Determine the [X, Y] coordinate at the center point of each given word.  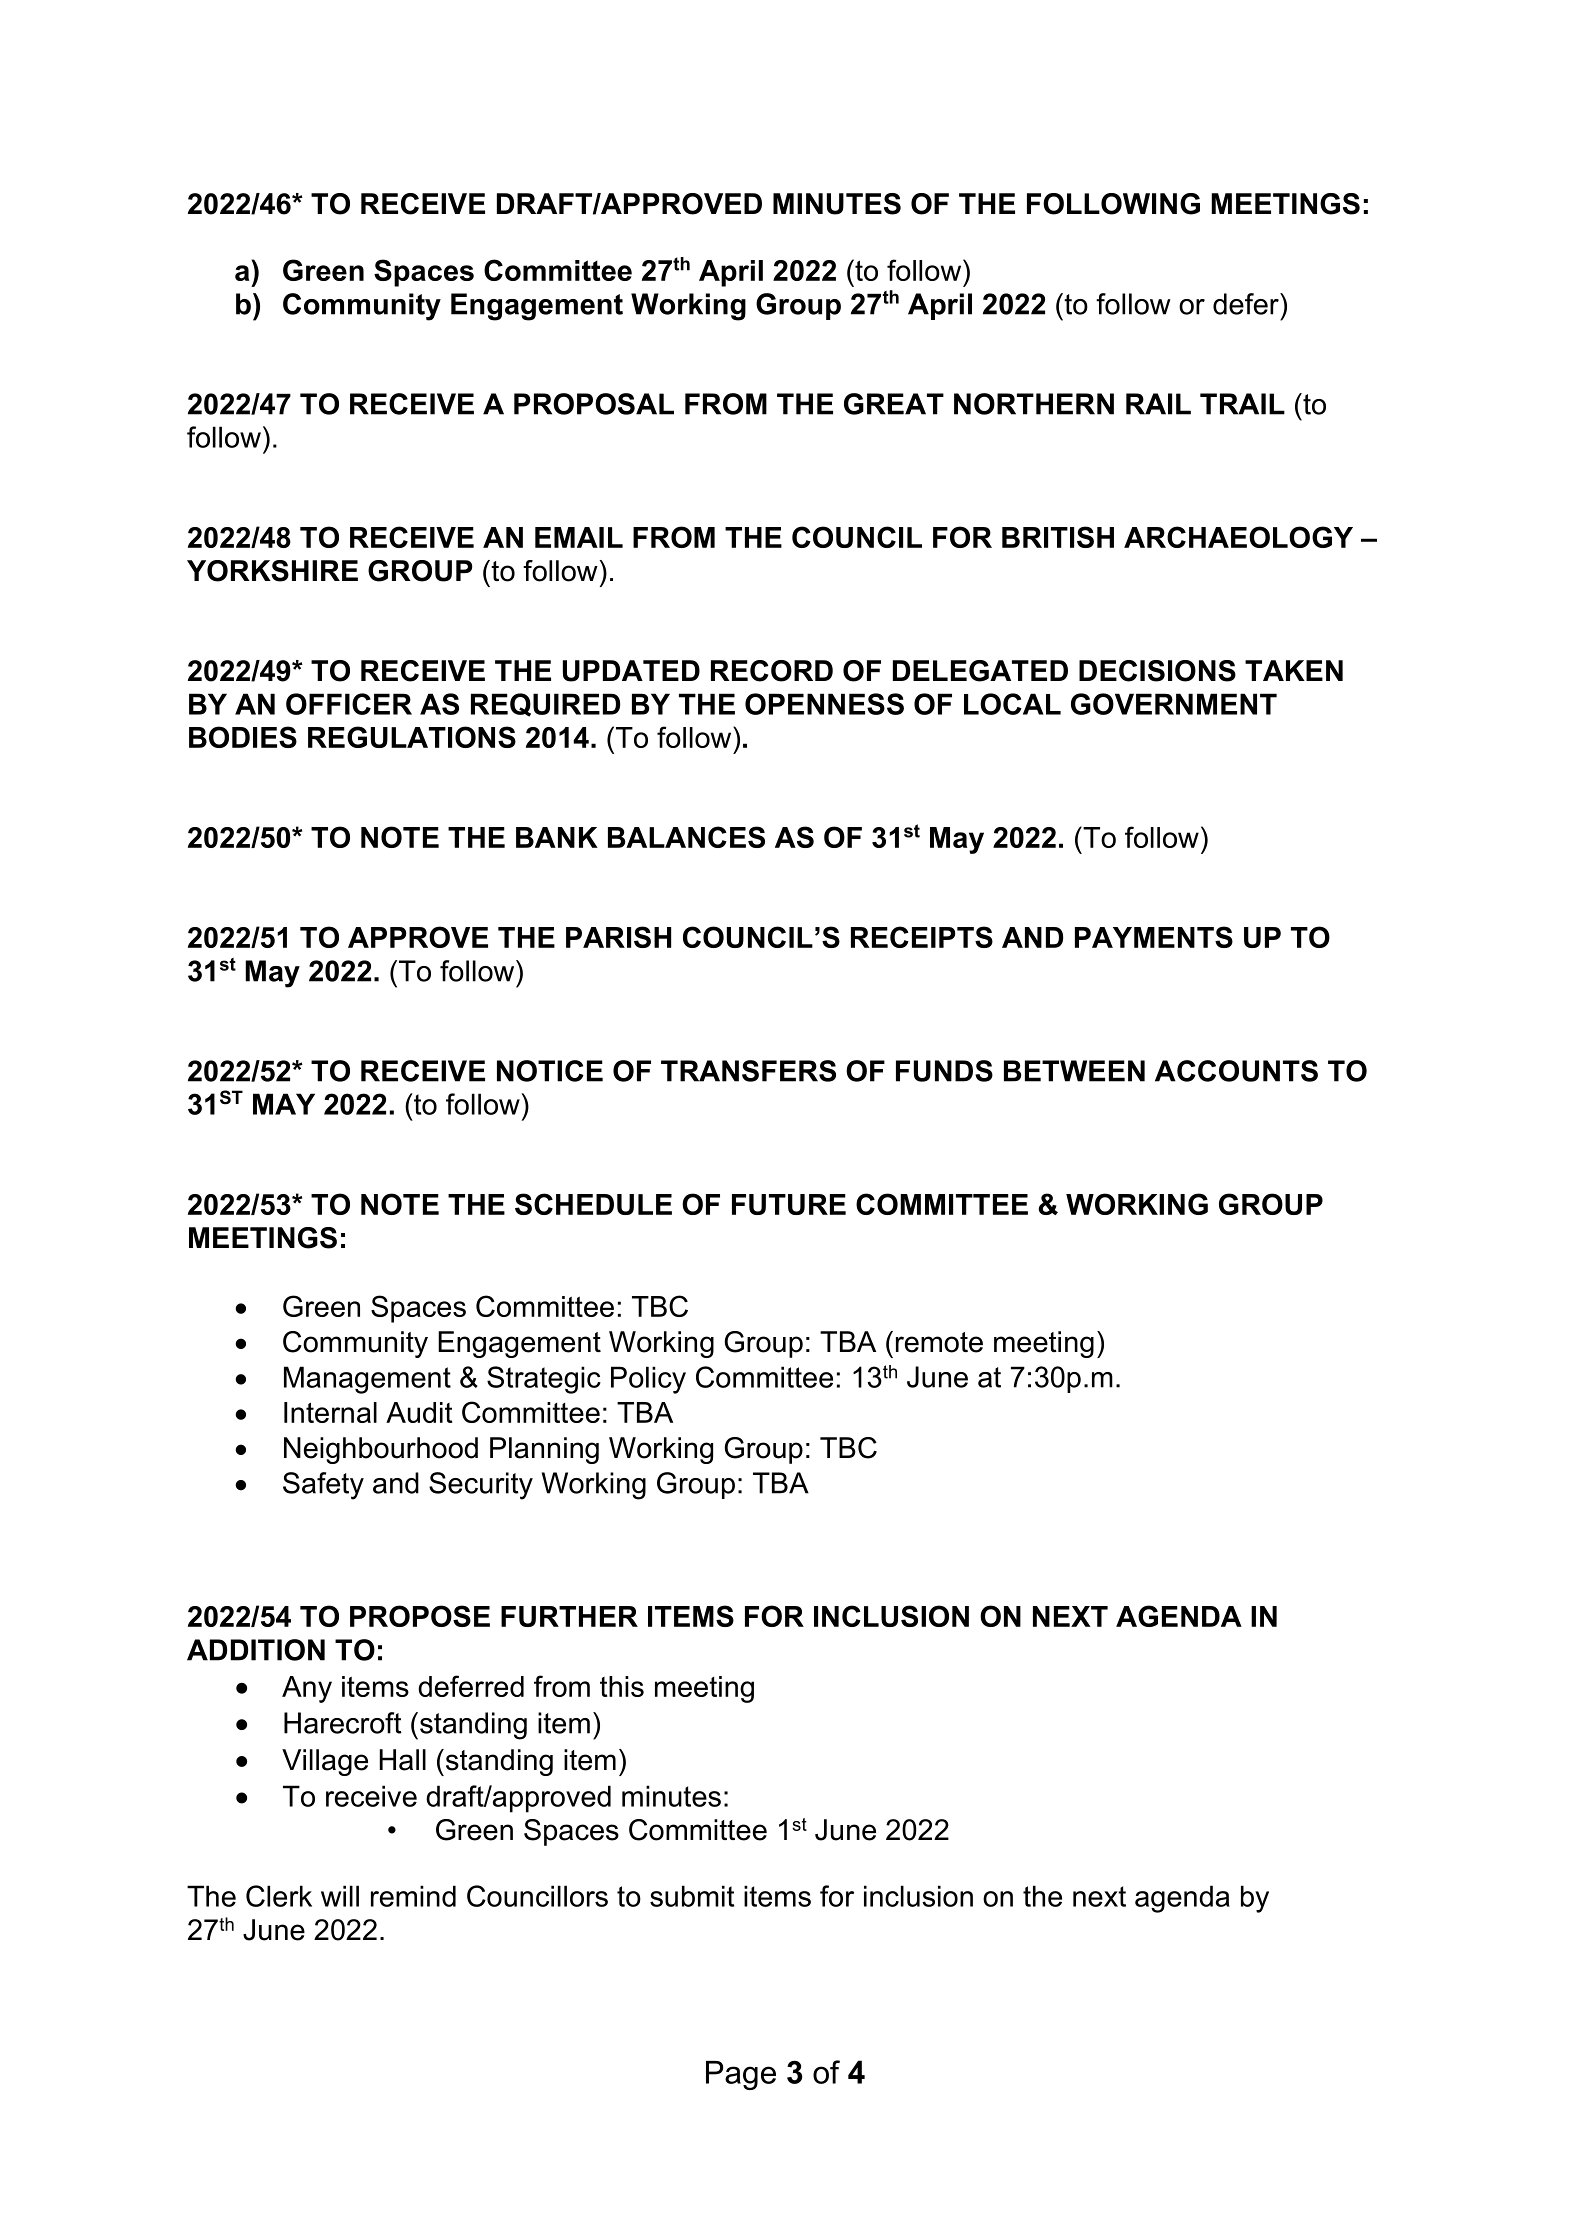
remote [939, 1342]
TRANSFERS [748, 1071]
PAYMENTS [1154, 937]
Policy [648, 1380]
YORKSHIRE [272, 571]
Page [741, 2075]
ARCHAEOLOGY [1238, 537]
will [340, 1896]
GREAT [894, 404]
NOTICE [550, 1071]
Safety [323, 1486]
